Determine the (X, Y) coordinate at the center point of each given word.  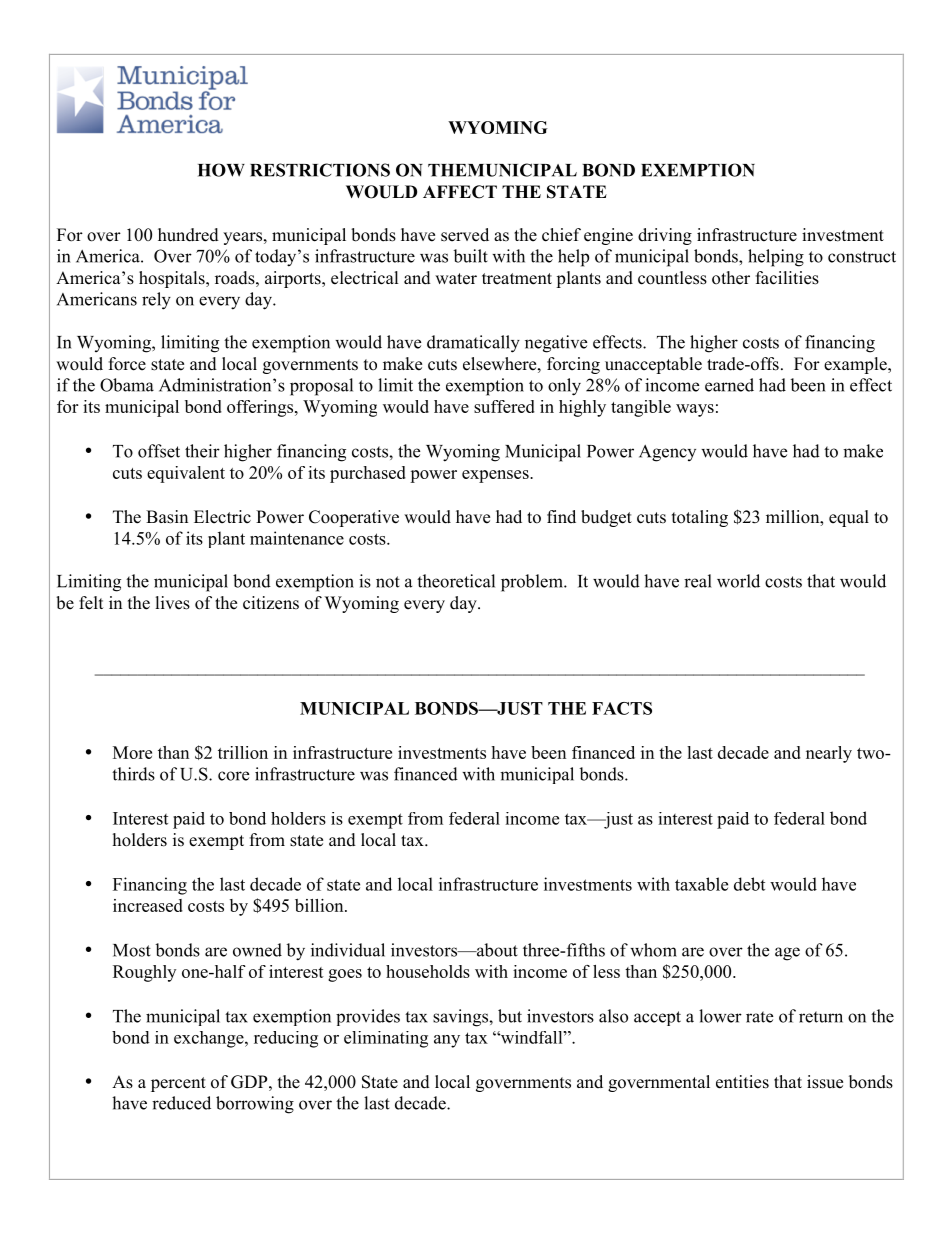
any (447, 1041)
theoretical (456, 581)
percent (178, 1084)
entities (742, 1082)
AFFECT (460, 192)
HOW (221, 170)
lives (173, 603)
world (738, 581)
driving (665, 236)
